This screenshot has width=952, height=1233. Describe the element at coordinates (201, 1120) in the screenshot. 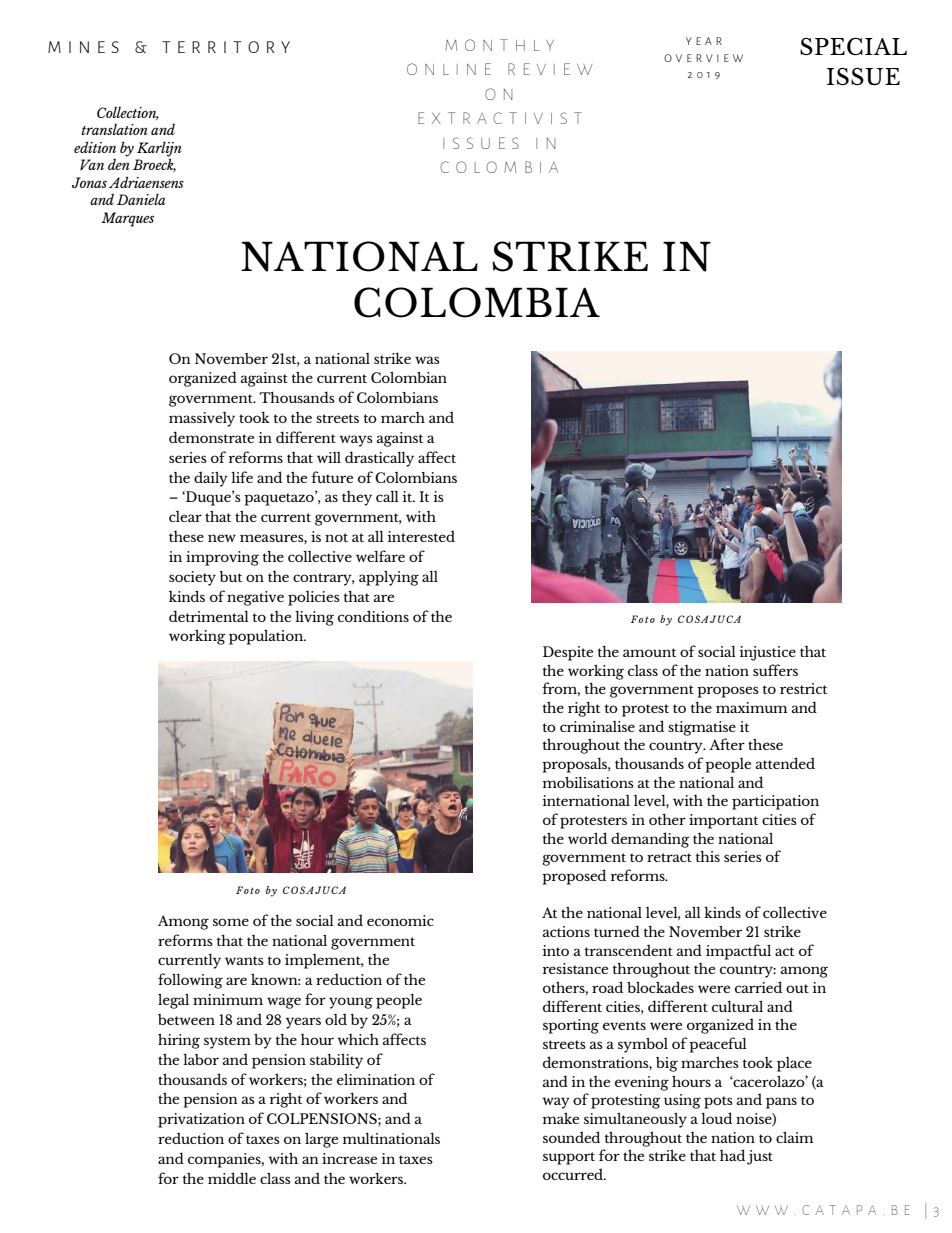

I see `privatization` at that location.
